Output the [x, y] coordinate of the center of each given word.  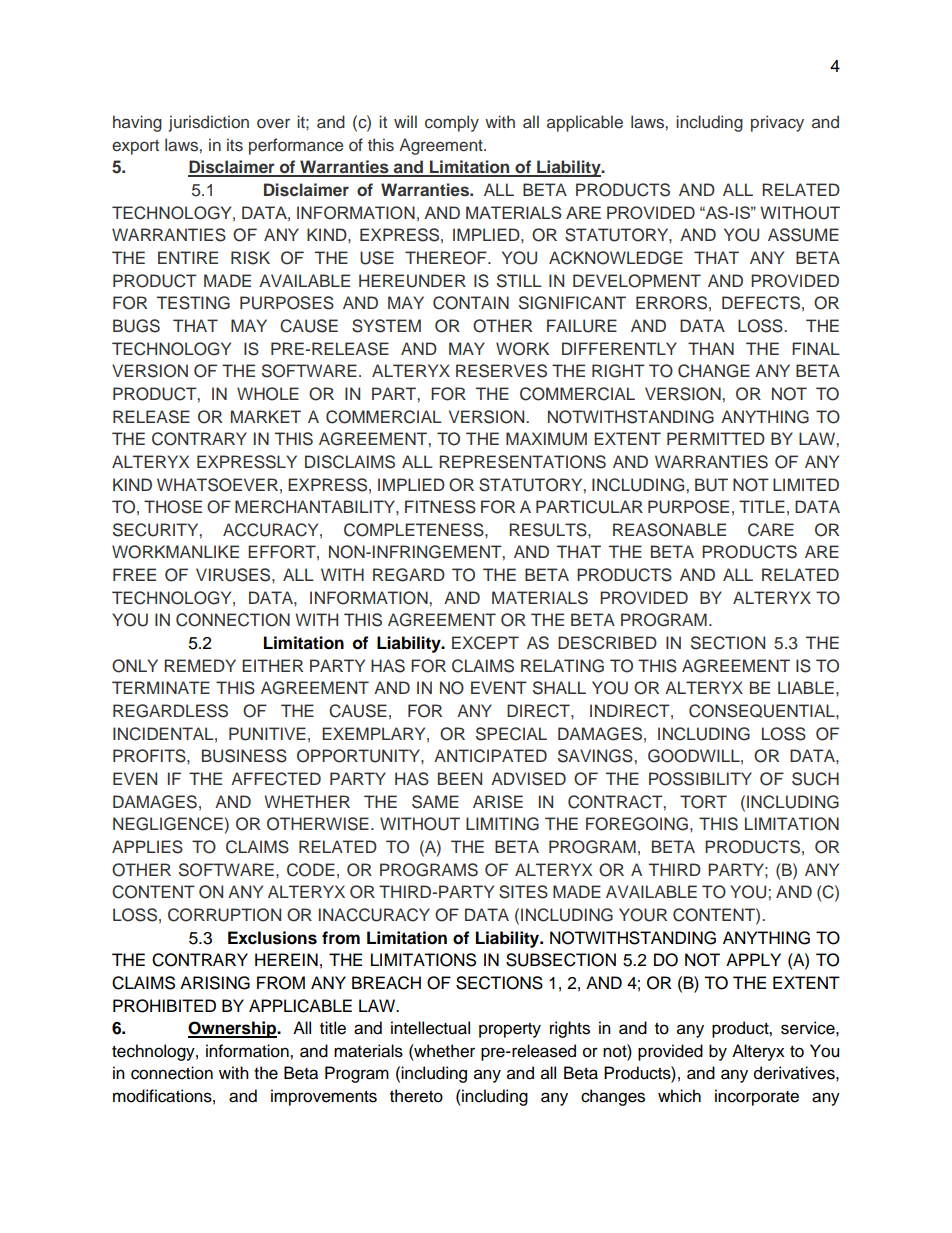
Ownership [233, 1029]
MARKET [266, 416]
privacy [777, 123]
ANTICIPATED [490, 756]
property [510, 1030]
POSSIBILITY [700, 779]
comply [452, 123]
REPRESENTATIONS [522, 462]
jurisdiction [209, 123]
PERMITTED [716, 438]
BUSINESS [244, 756]
